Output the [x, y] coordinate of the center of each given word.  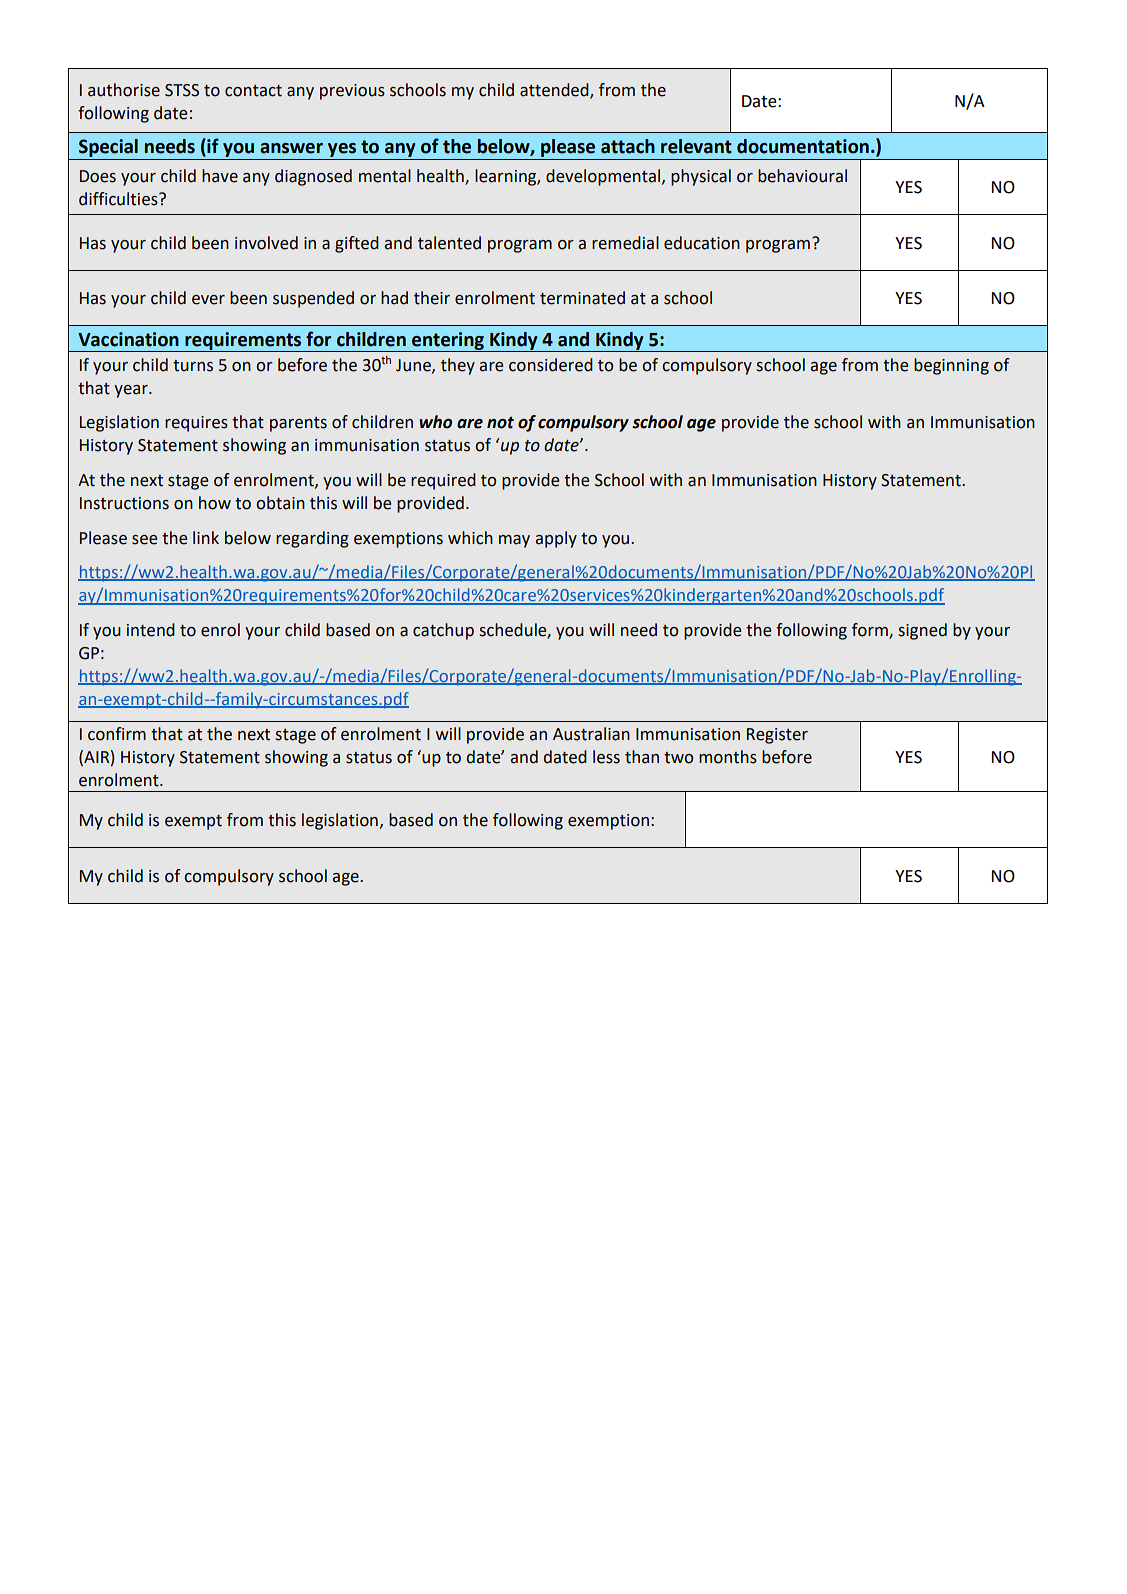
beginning [951, 366]
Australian [591, 734]
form [871, 630]
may [514, 541]
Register [777, 736]
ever [208, 300]
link [206, 537]
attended [555, 90]
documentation [803, 146]
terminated [582, 298]
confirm [117, 734]
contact [253, 91]
